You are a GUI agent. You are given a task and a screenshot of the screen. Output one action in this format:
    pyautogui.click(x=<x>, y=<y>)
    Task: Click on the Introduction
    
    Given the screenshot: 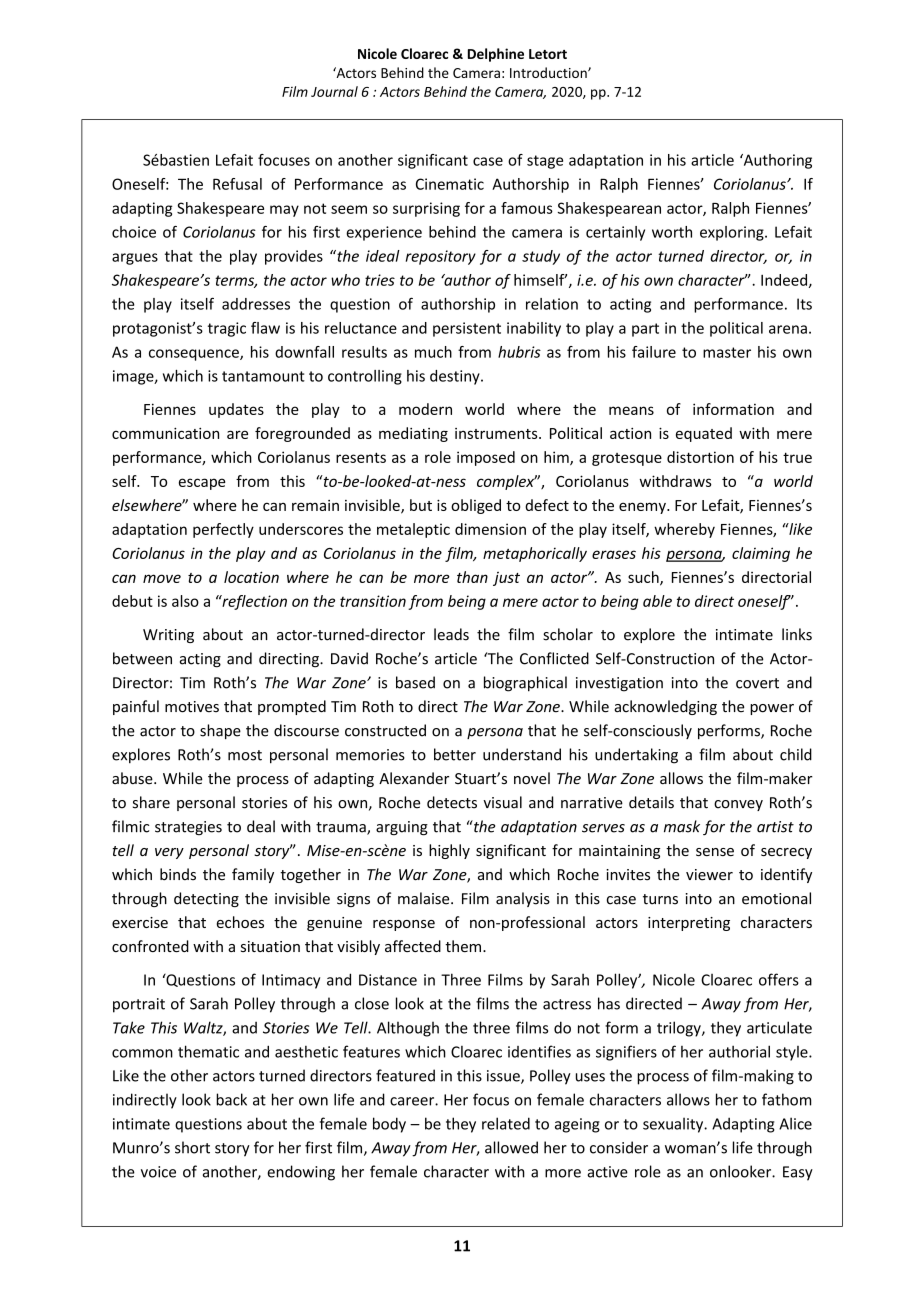 What is the action you would take?
    pyautogui.click(x=549, y=72)
